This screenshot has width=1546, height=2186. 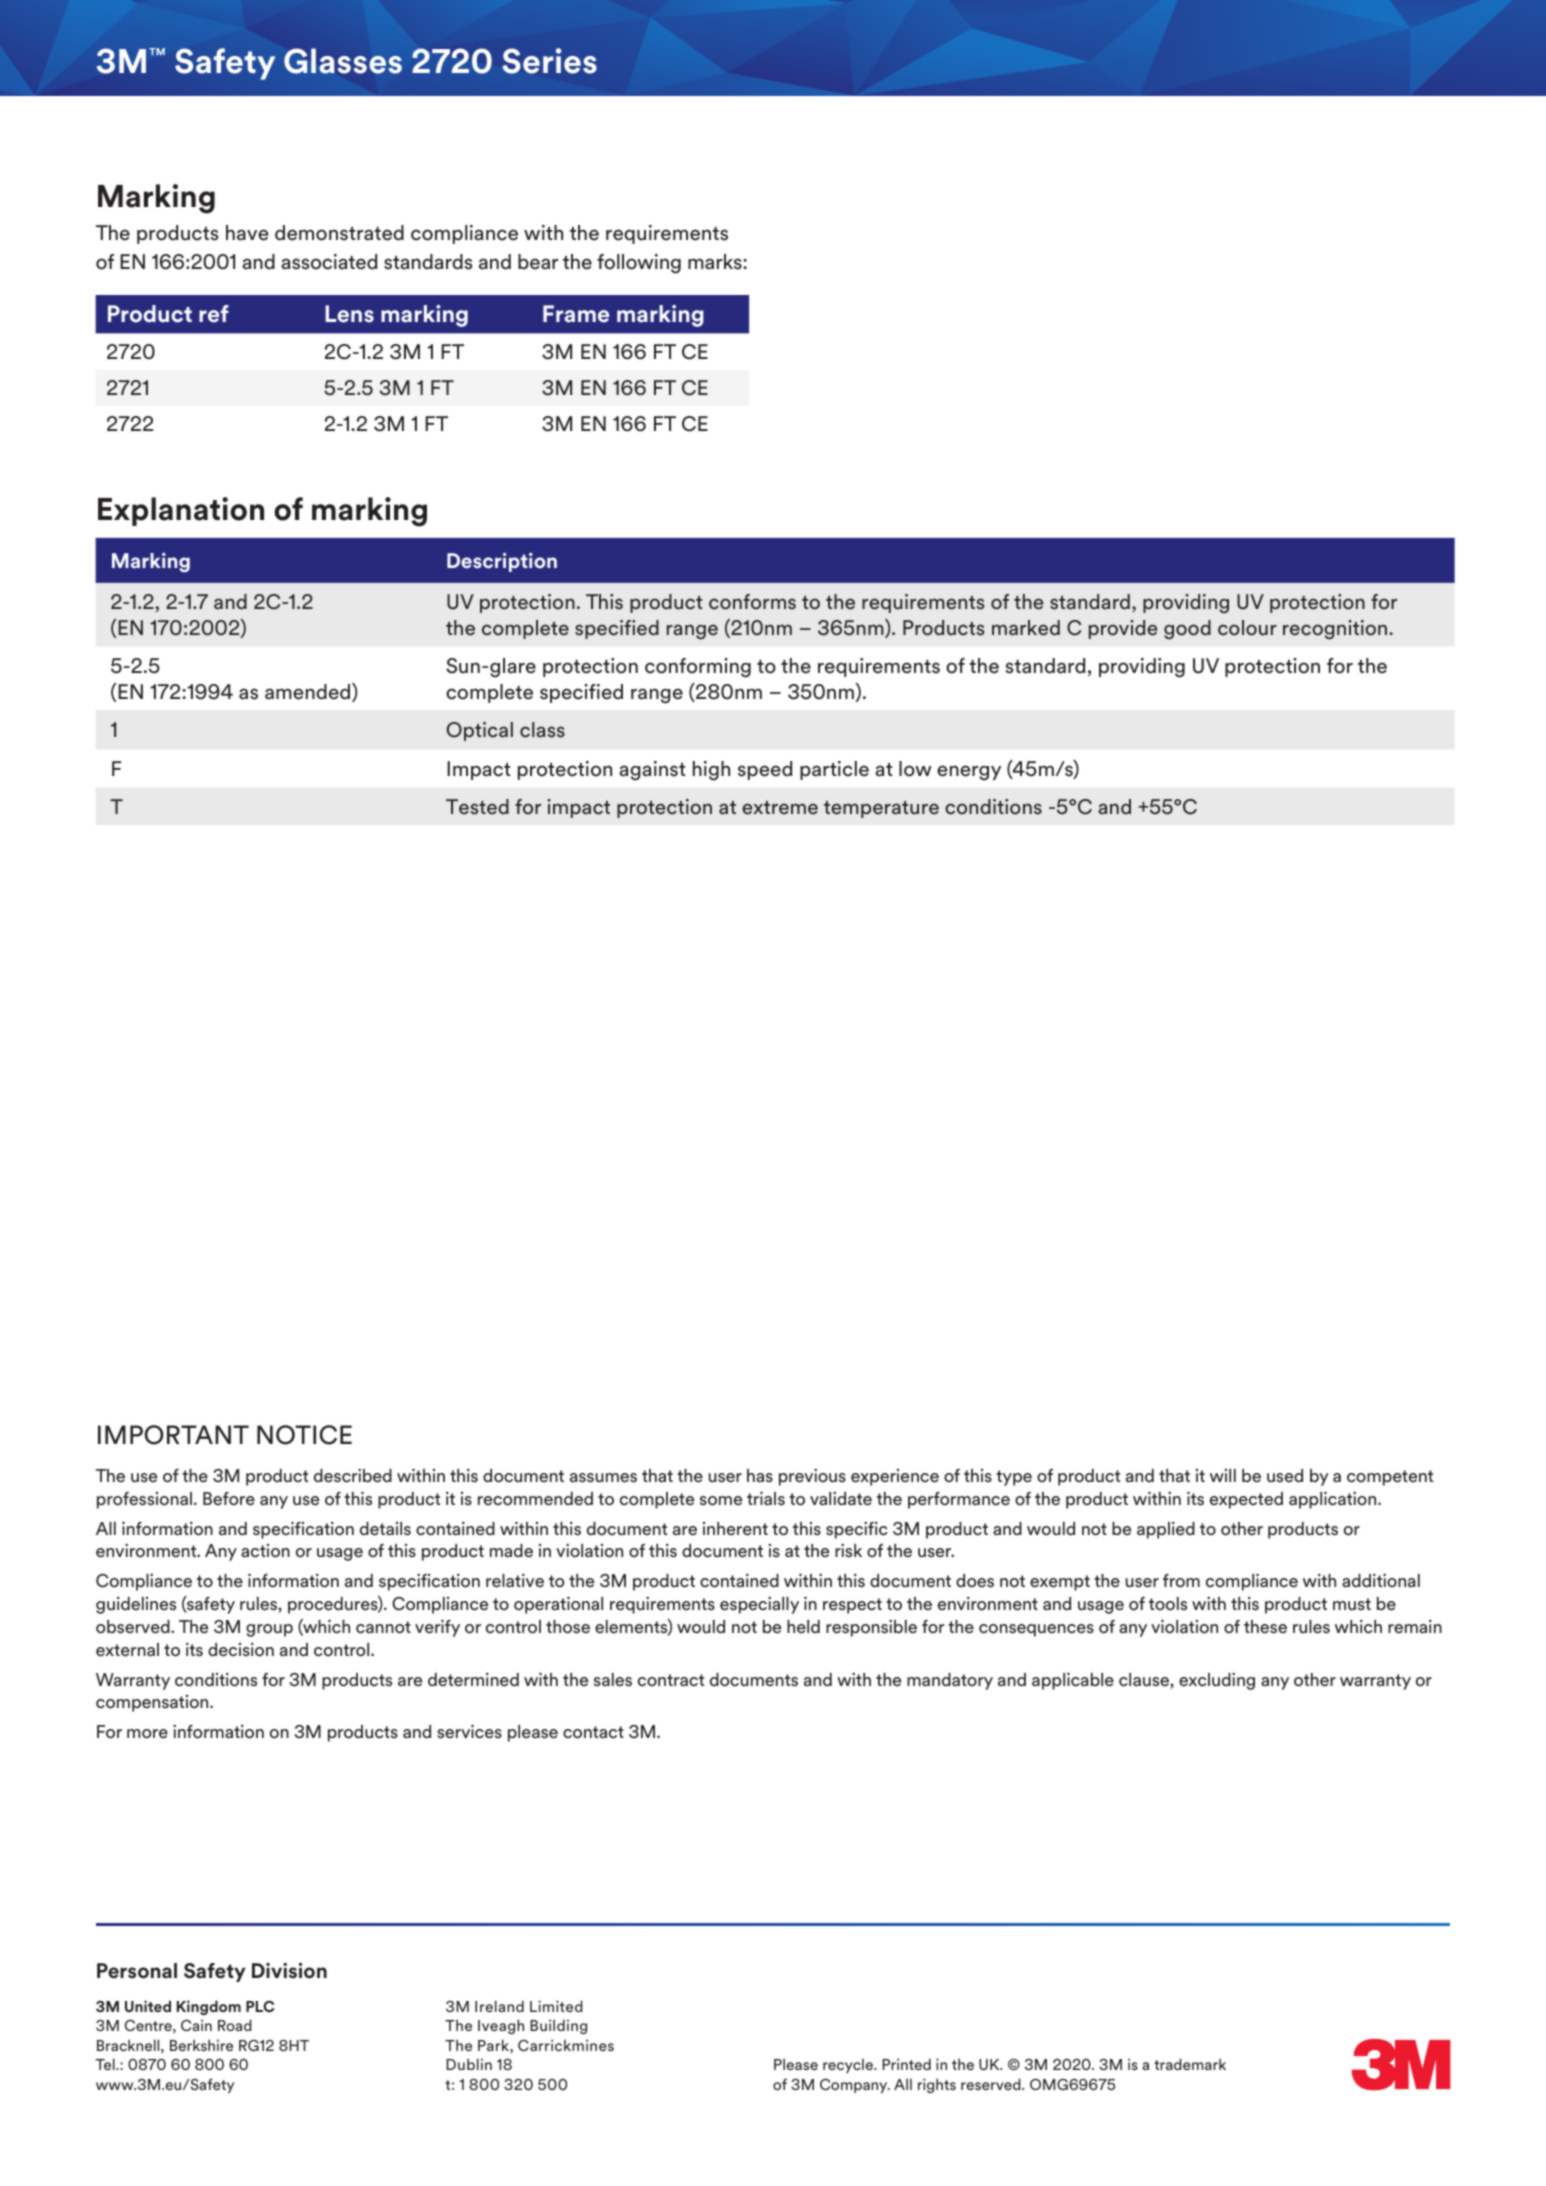 I want to click on colour, so click(x=1247, y=628).
